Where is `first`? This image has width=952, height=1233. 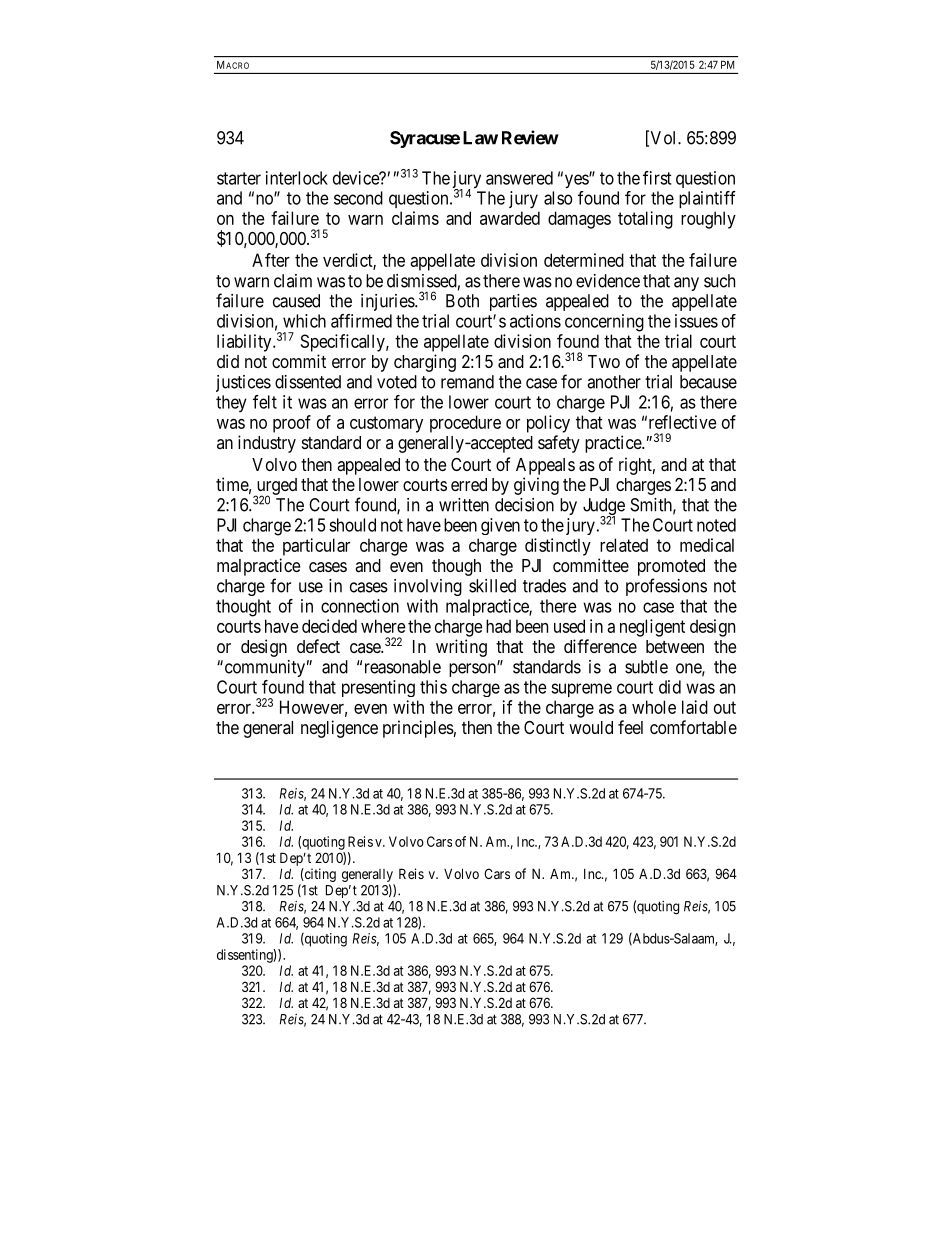 first is located at coordinates (657, 178).
